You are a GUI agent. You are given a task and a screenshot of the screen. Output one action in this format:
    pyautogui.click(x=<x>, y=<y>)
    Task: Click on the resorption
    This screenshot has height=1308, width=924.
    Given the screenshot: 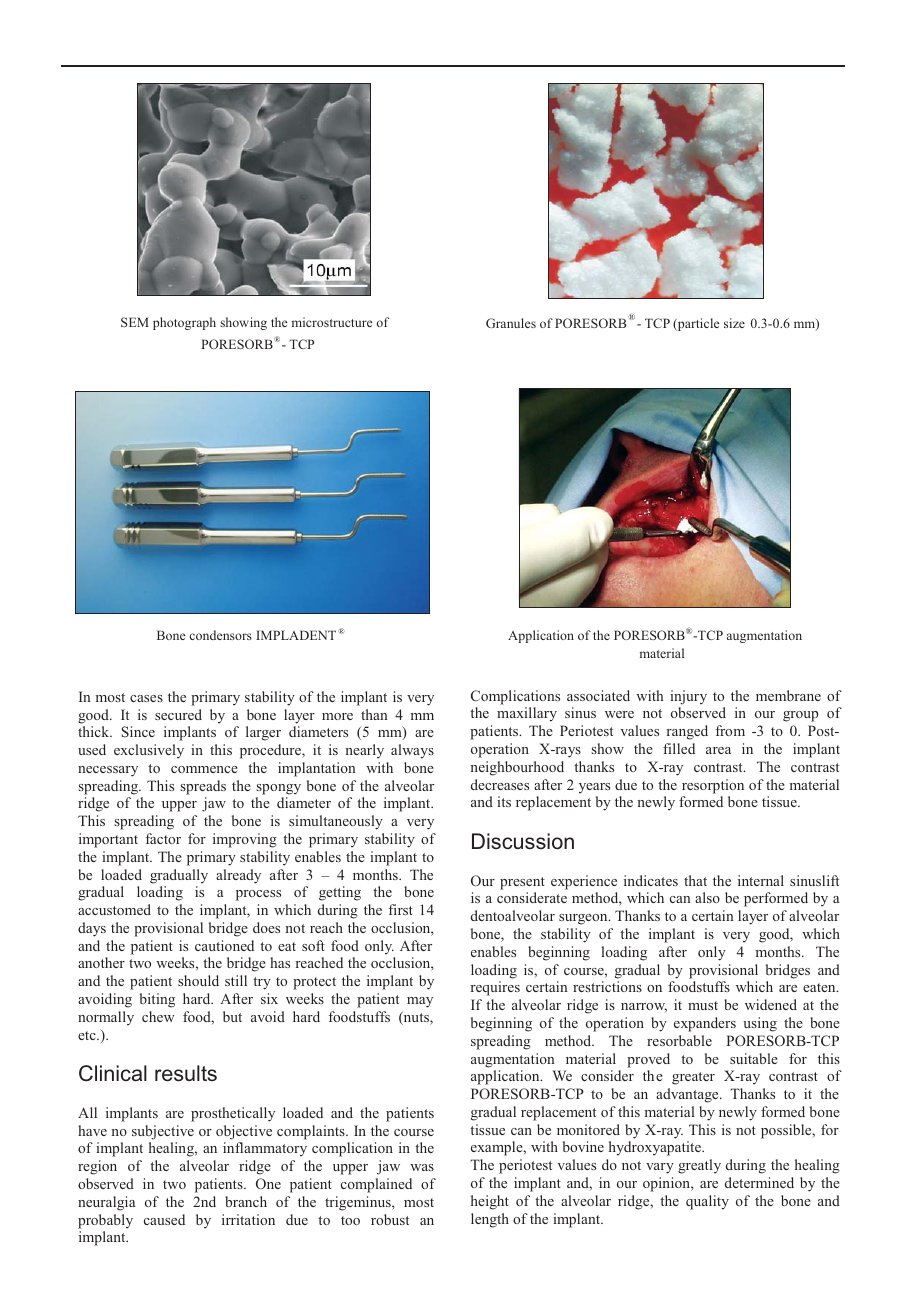 What is the action you would take?
    pyautogui.click(x=713, y=786)
